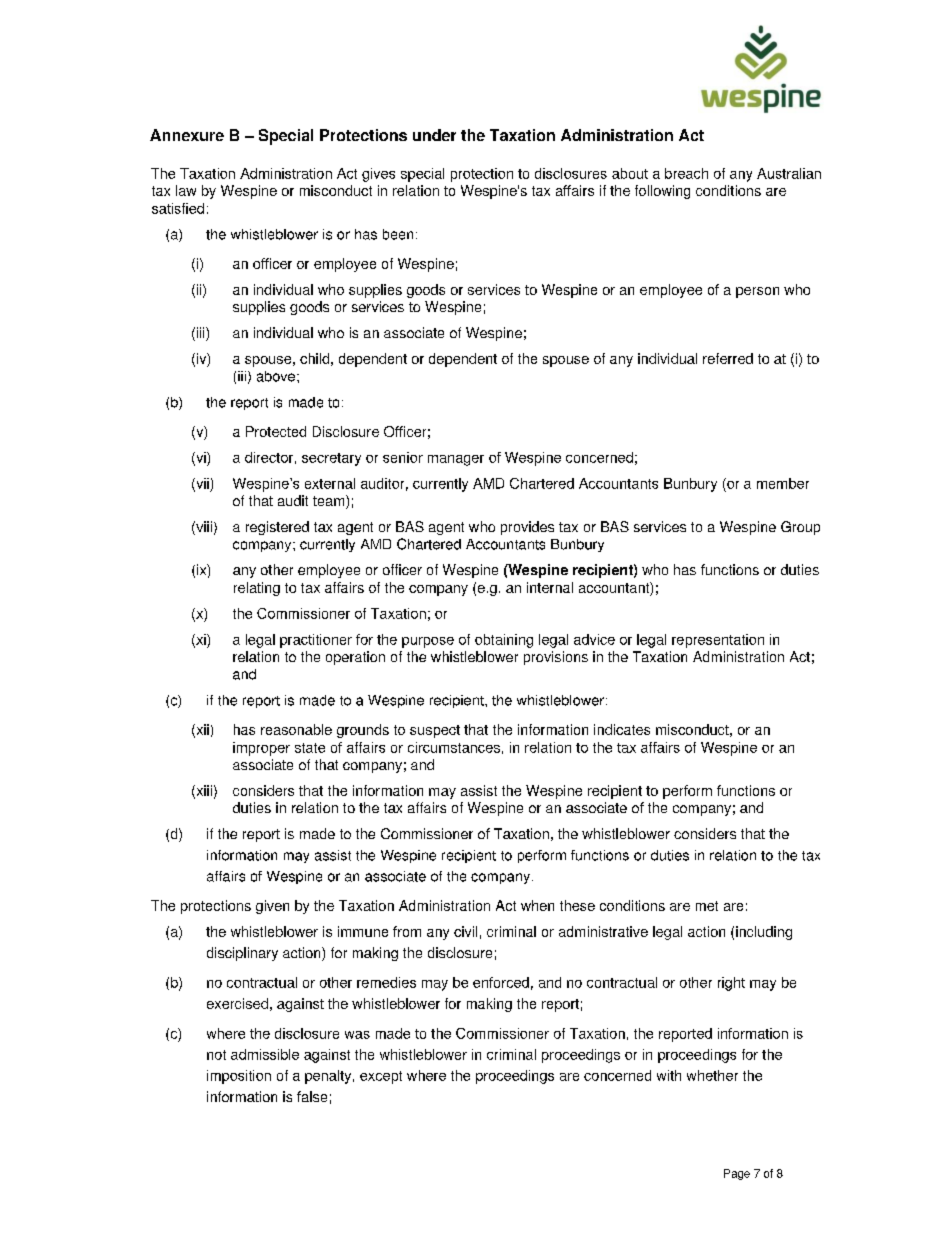 The width and height of the document is (952, 1233). Describe the element at coordinates (456, 460) in the document. I see `manager` at that location.
